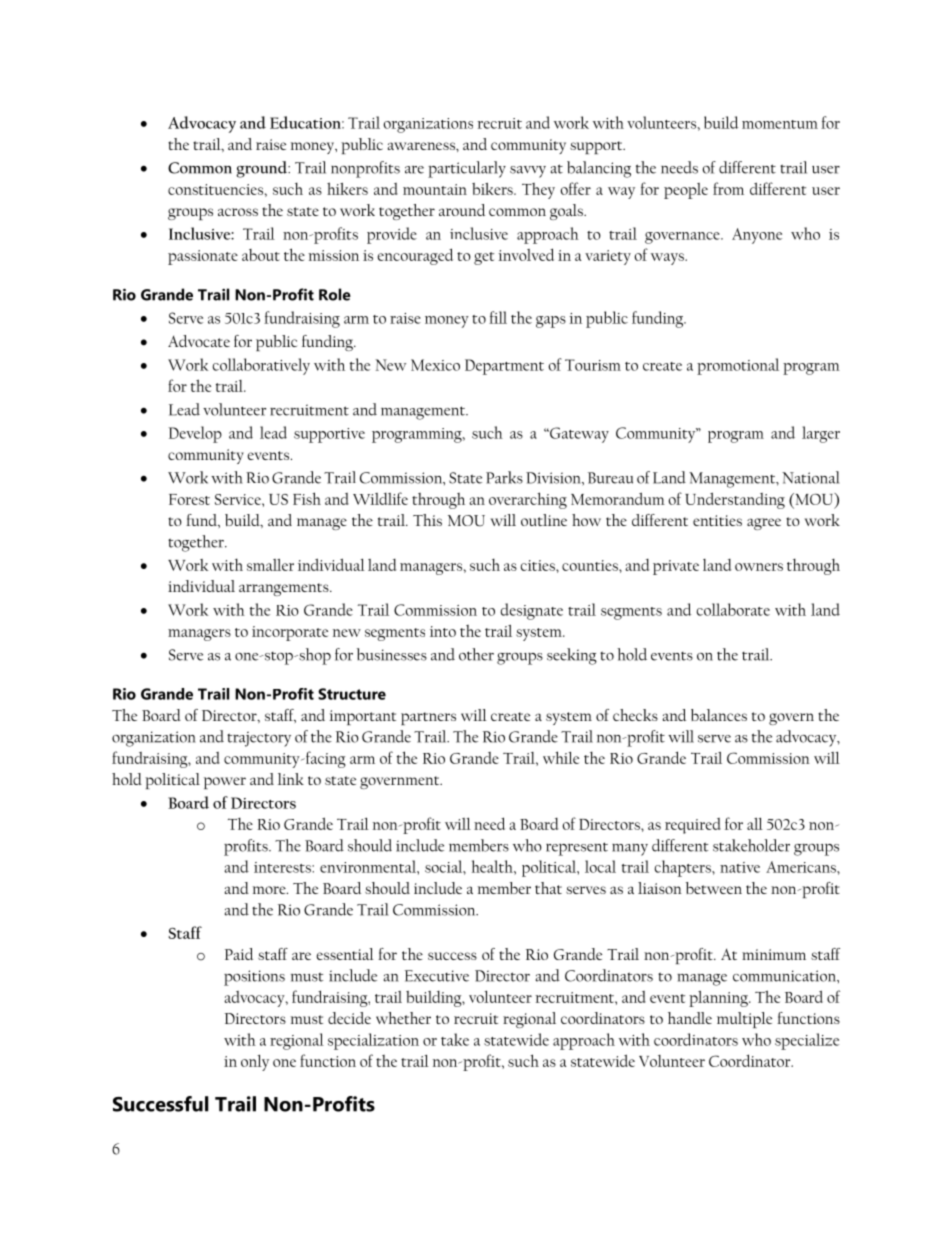 This screenshot has height=1233, width=952. I want to click on savvy, so click(528, 172).
